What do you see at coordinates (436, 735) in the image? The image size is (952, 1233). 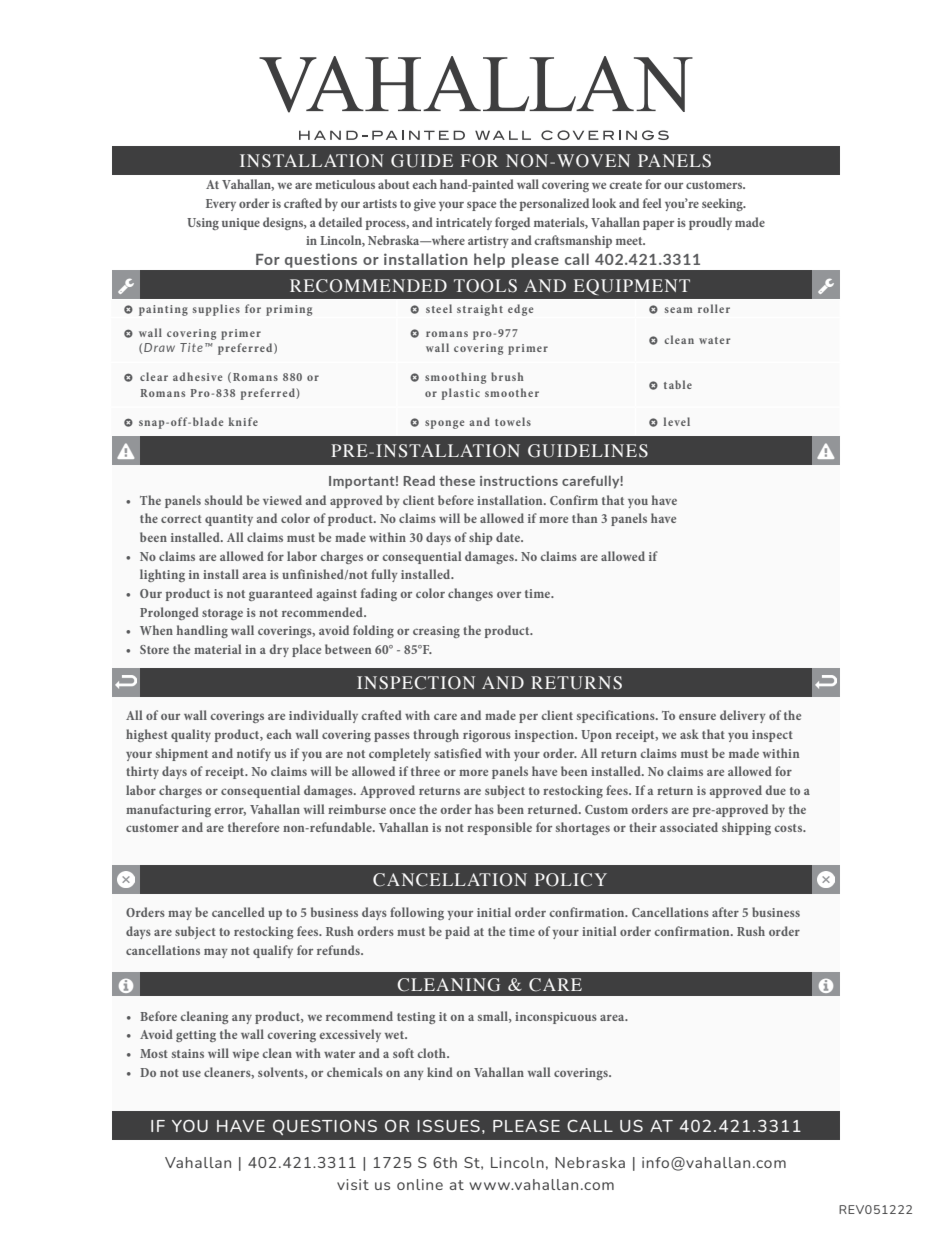 I see `through` at bounding box center [436, 735].
